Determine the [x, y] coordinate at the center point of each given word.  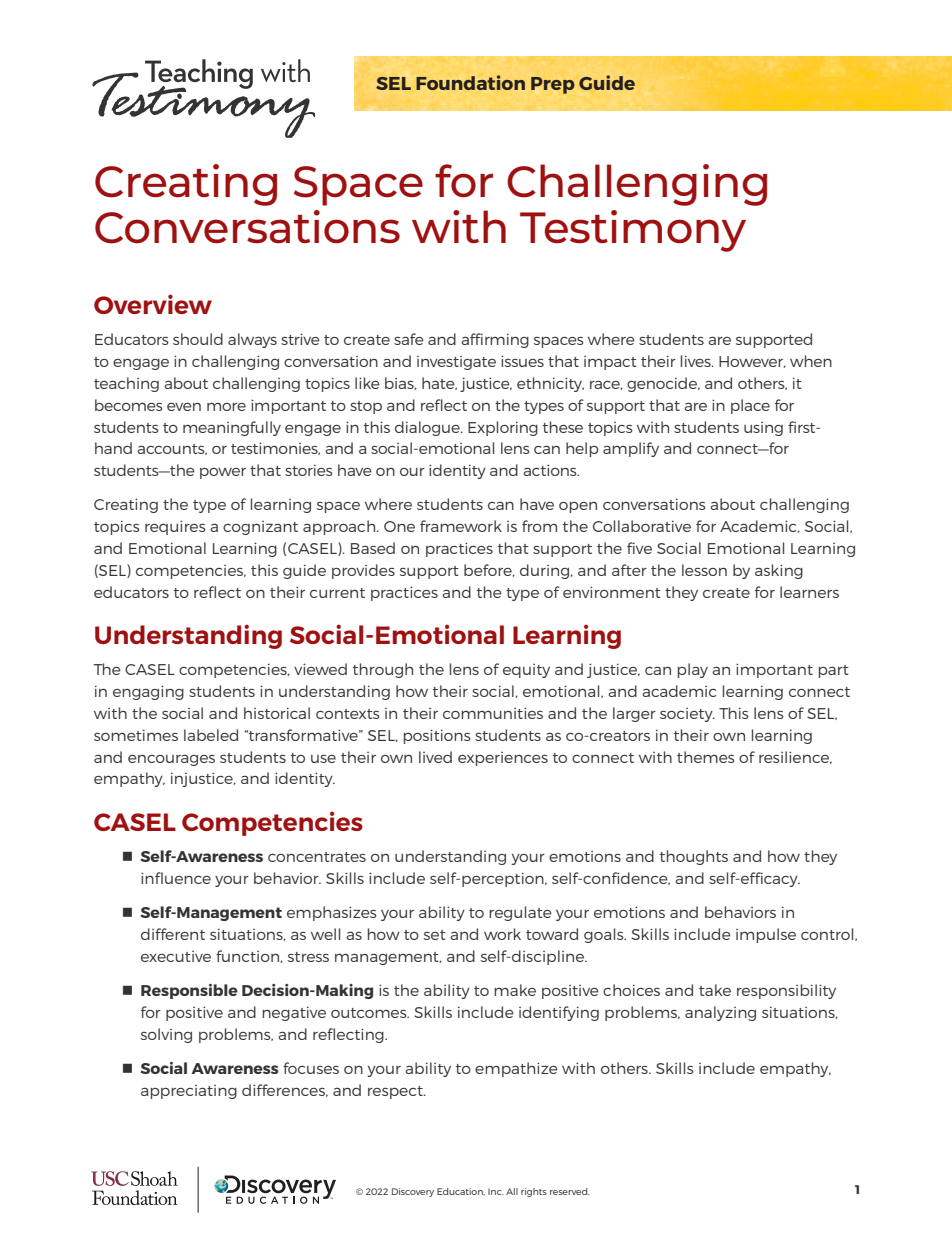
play [693, 670]
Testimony [633, 231]
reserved [570, 1191]
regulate [520, 913]
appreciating [189, 1092]
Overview [153, 304]
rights [534, 1192]
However [752, 362]
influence [176, 878]
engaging [148, 692]
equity [526, 671]
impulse [766, 935]
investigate [456, 363]
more [226, 407]
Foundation [470, 82]
